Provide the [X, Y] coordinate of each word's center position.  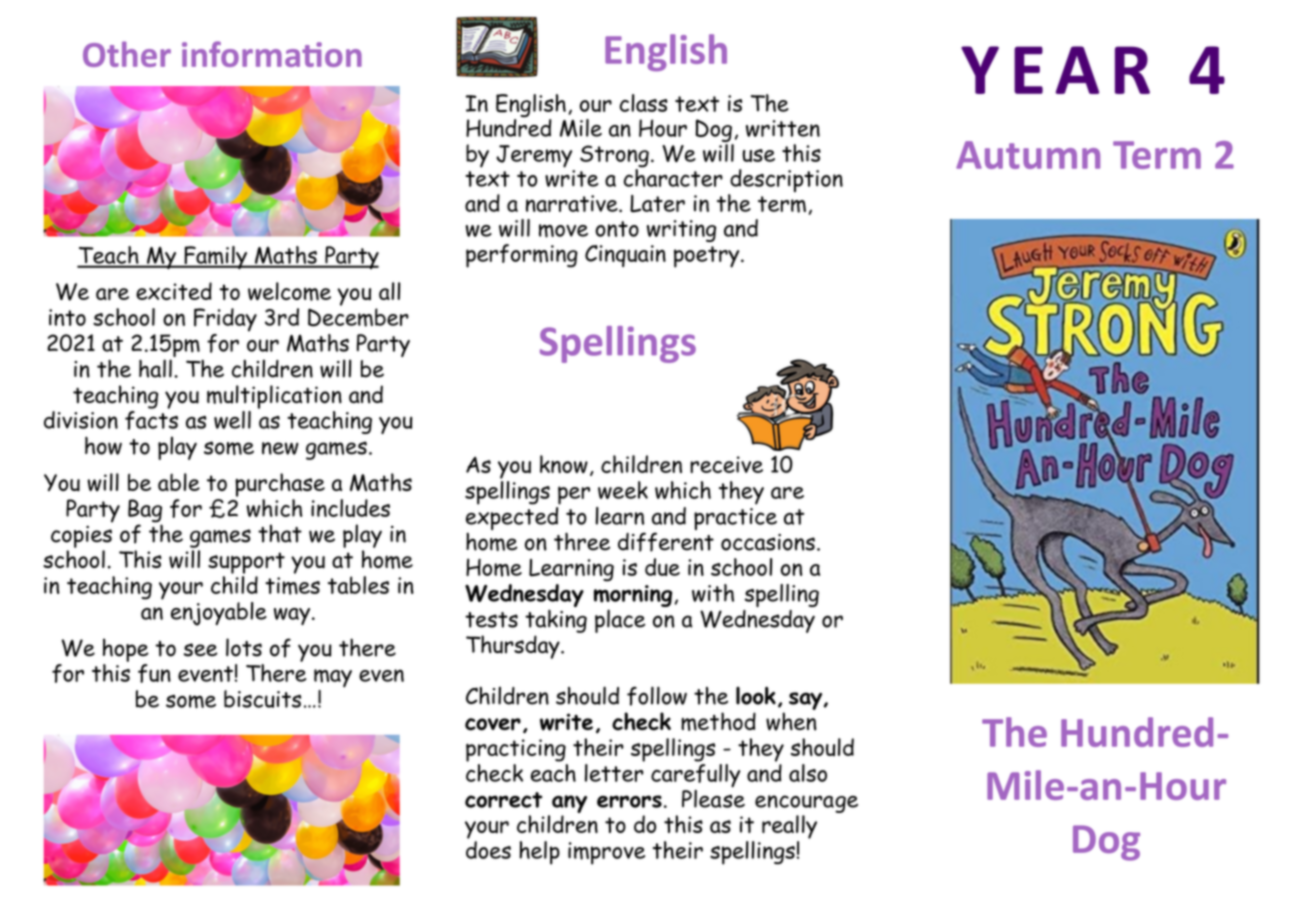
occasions [768, 542]
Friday [225, 320]
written [783, 128]
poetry [708, 257]
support [246, 563]
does [488, 850]
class [644, 103]
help [539, 853]
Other [127, 54]
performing [522, 256]
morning [634, 596]
